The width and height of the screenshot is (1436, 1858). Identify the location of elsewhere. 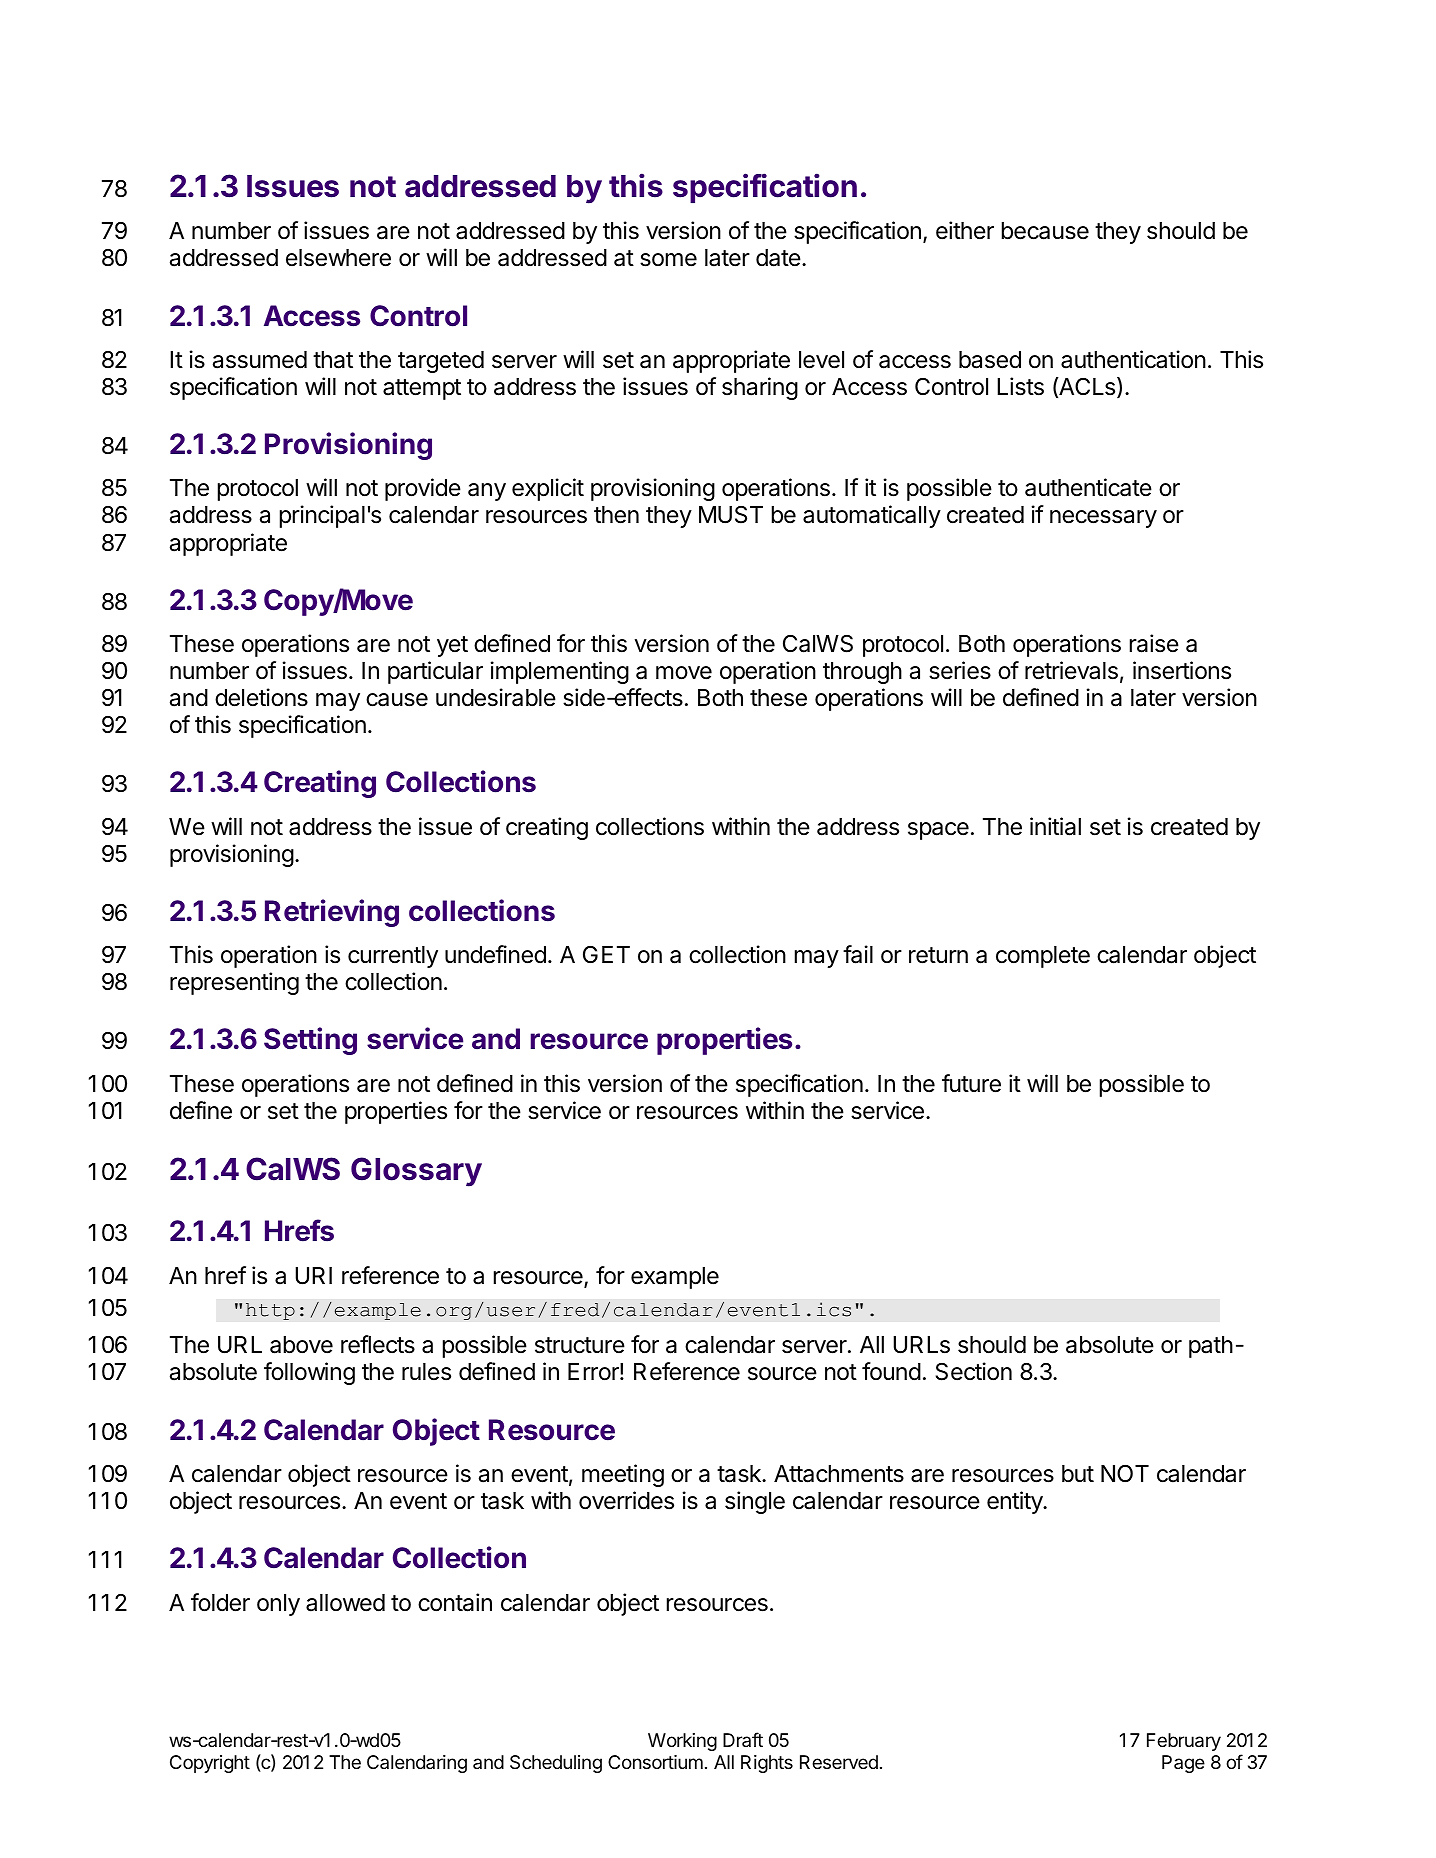
(338, 258).
